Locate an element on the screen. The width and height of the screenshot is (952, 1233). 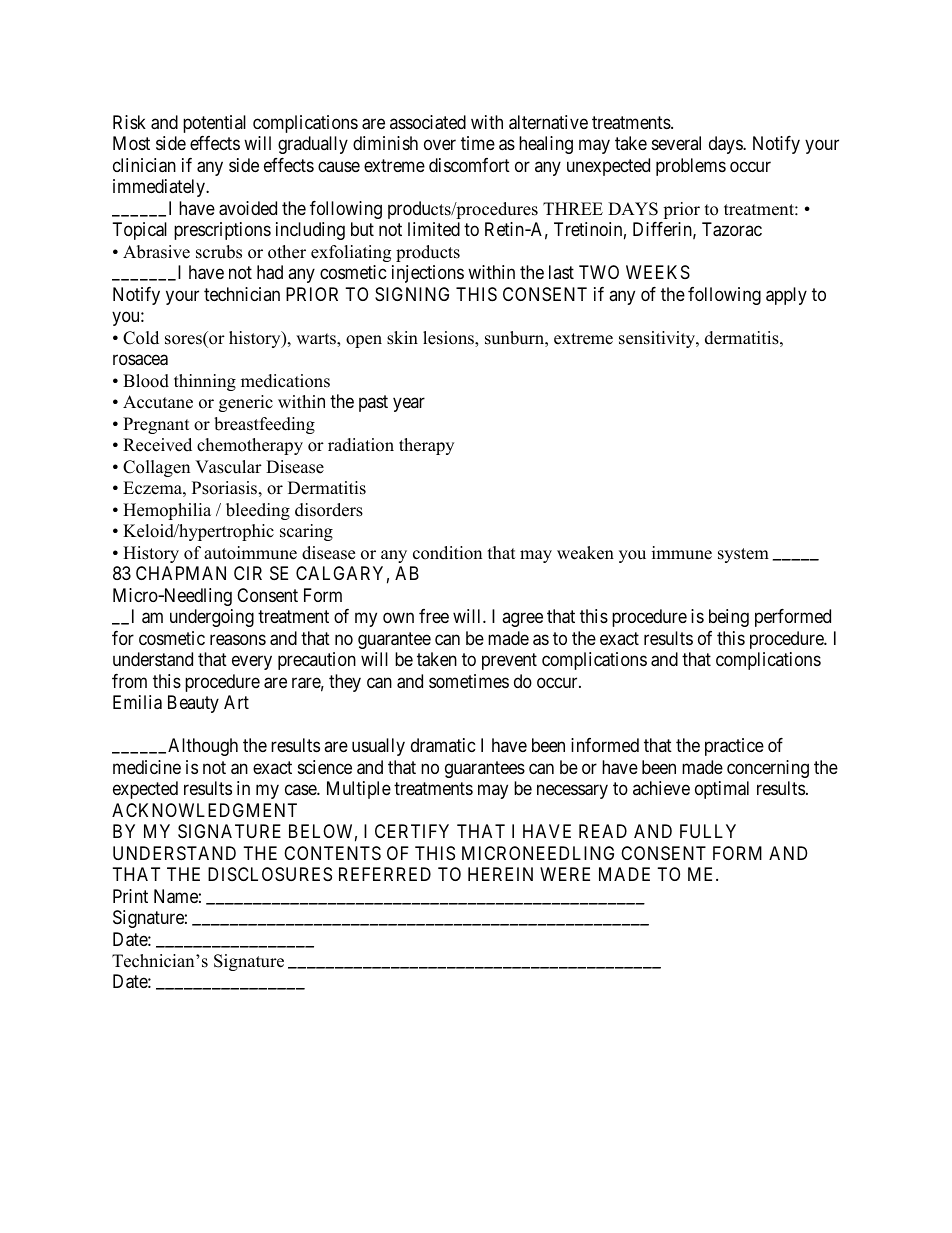
DISCLOSURES is located at coordinates (270, 874).
